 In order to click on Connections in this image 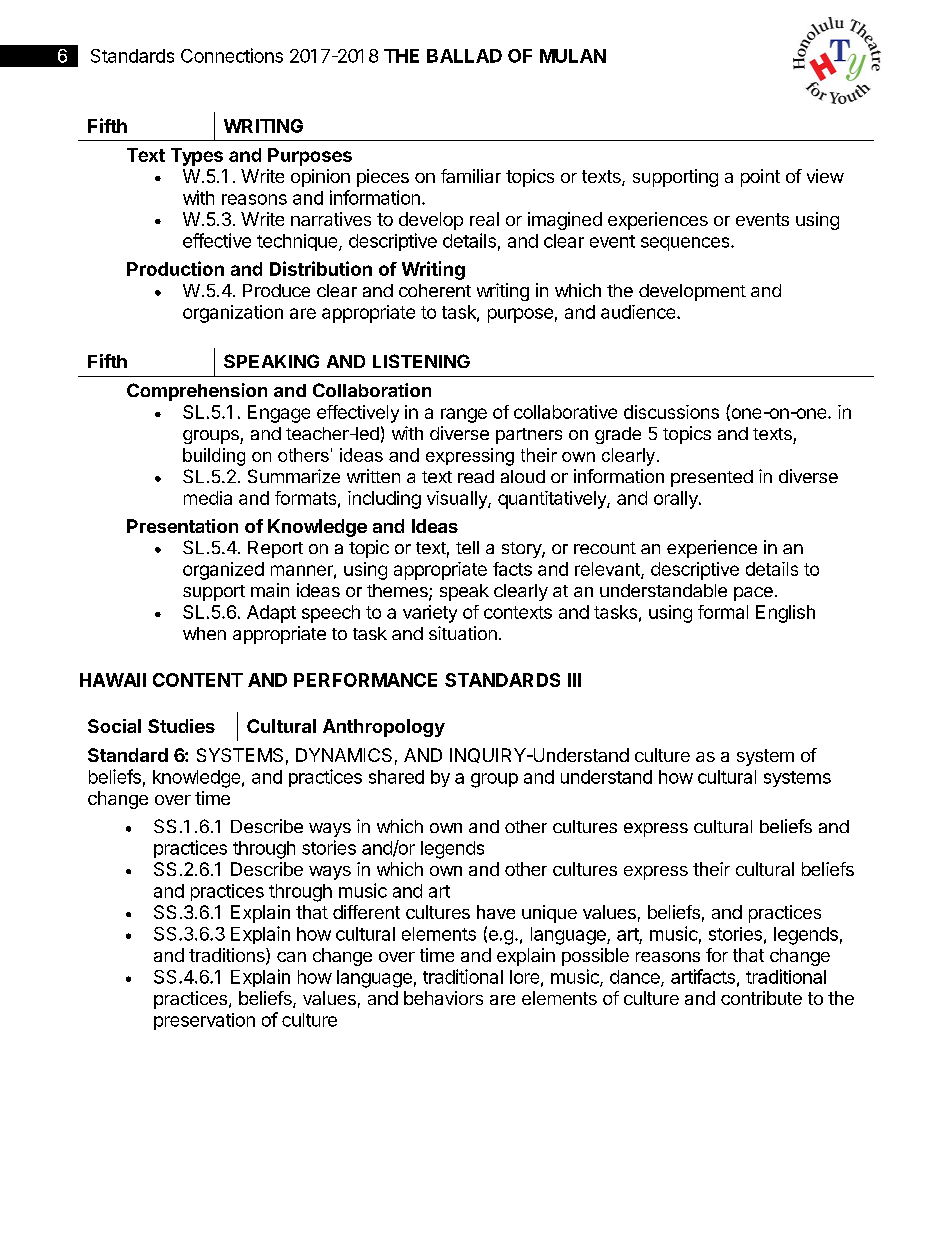, I will do `click(232, 55)`.
